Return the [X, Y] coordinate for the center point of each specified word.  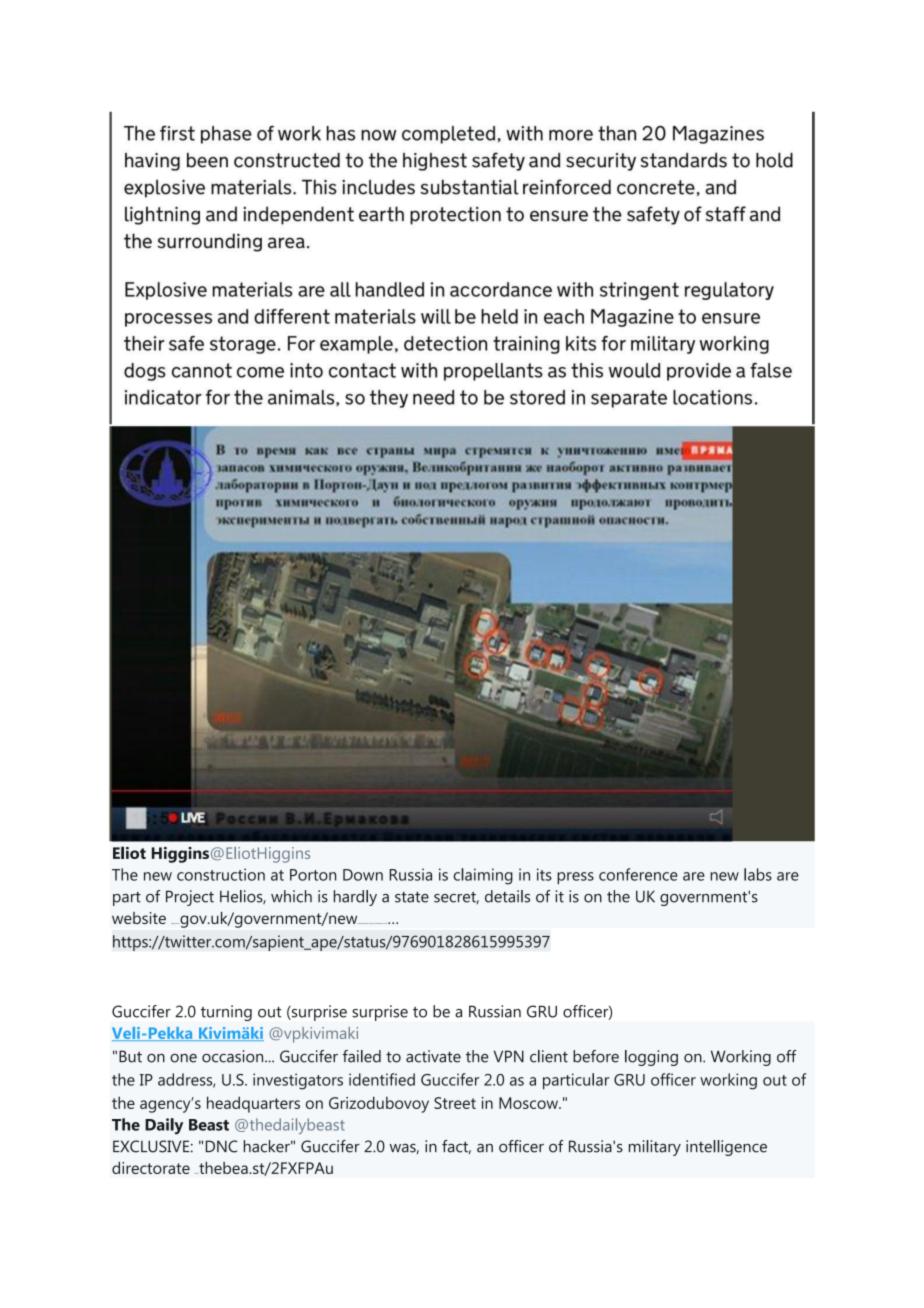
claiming [483, 876]
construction [221, 874]
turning [226, 1013]
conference [638, 874]
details [507, 896]
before [596, 1056]
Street [455, 1103]
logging [651, 1058]
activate [433, 1056]
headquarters [253, 1104]
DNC [221, 1146]
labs [758, 874]
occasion [234, 1056]
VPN [509, 1056]
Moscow [529, 1103]
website [139, 918]
